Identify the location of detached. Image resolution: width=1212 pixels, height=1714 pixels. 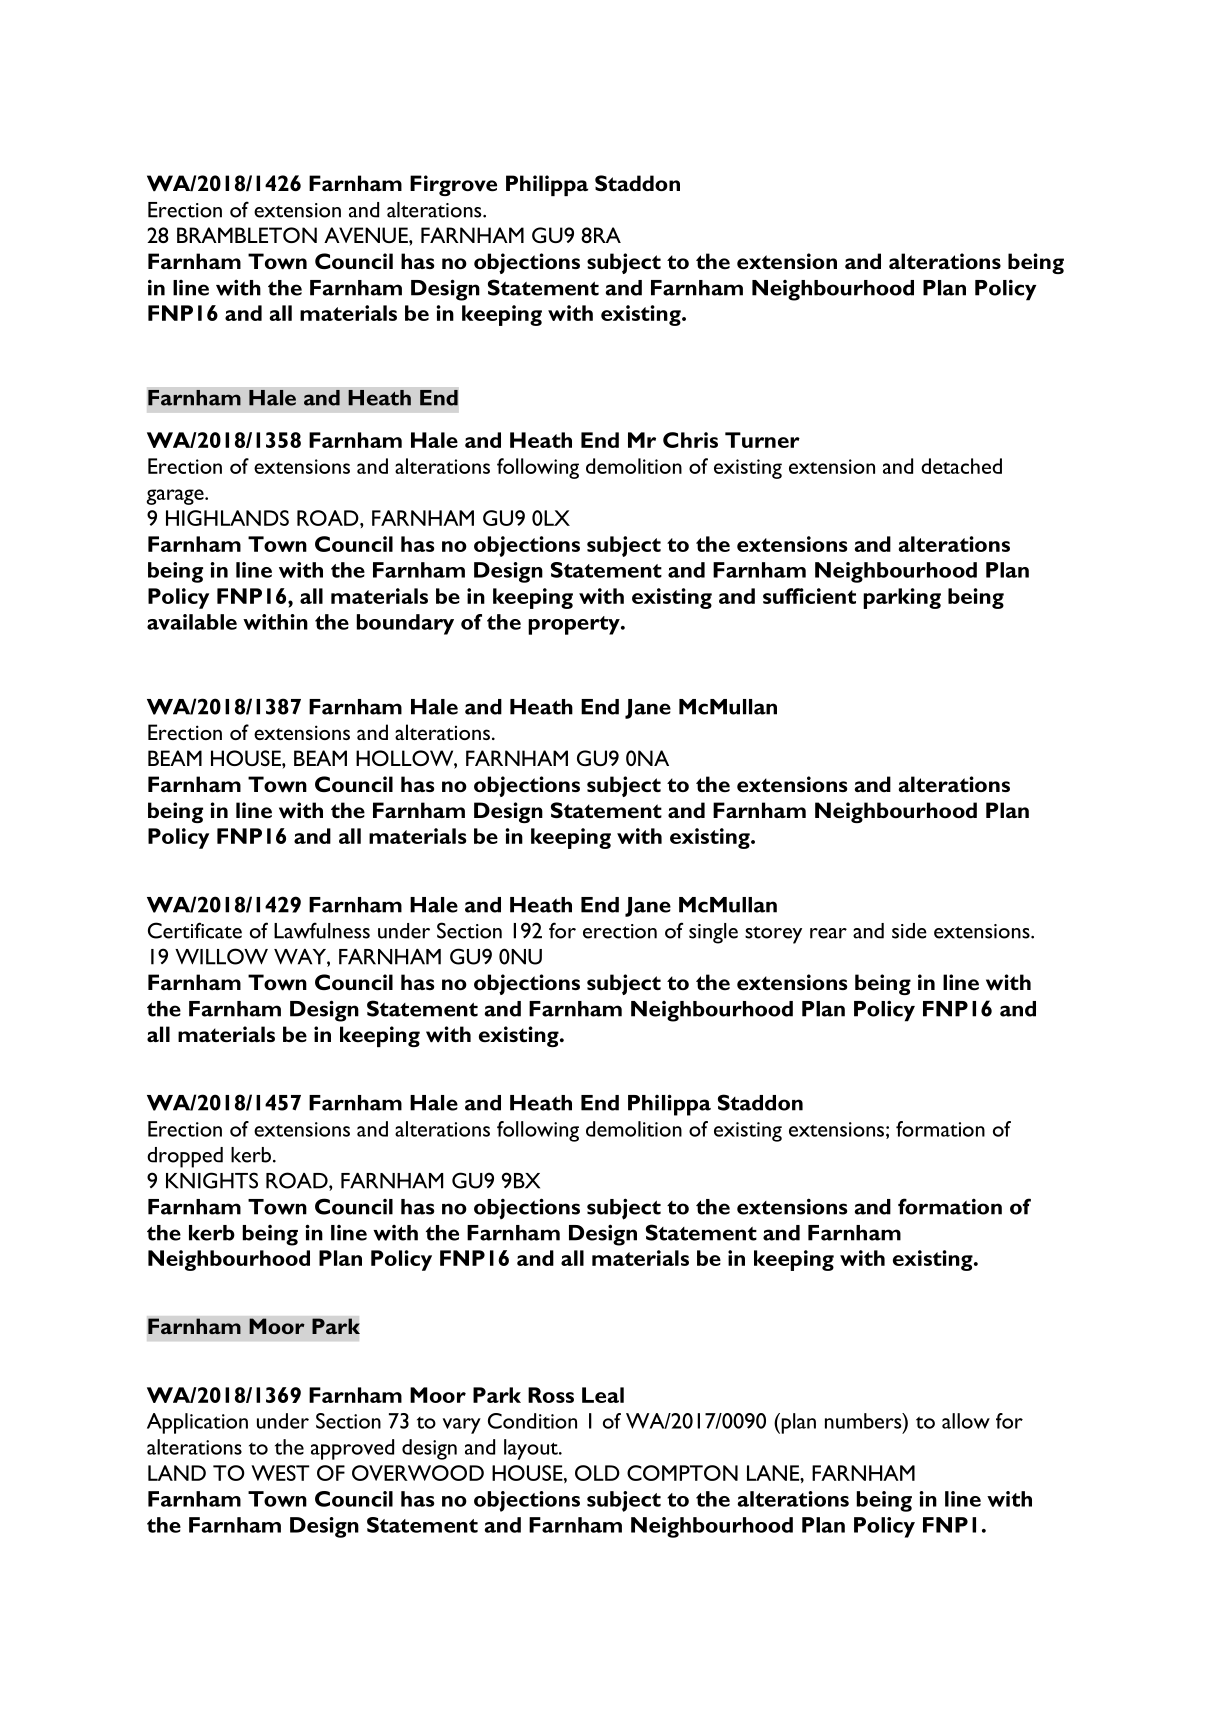
(961, 466).
